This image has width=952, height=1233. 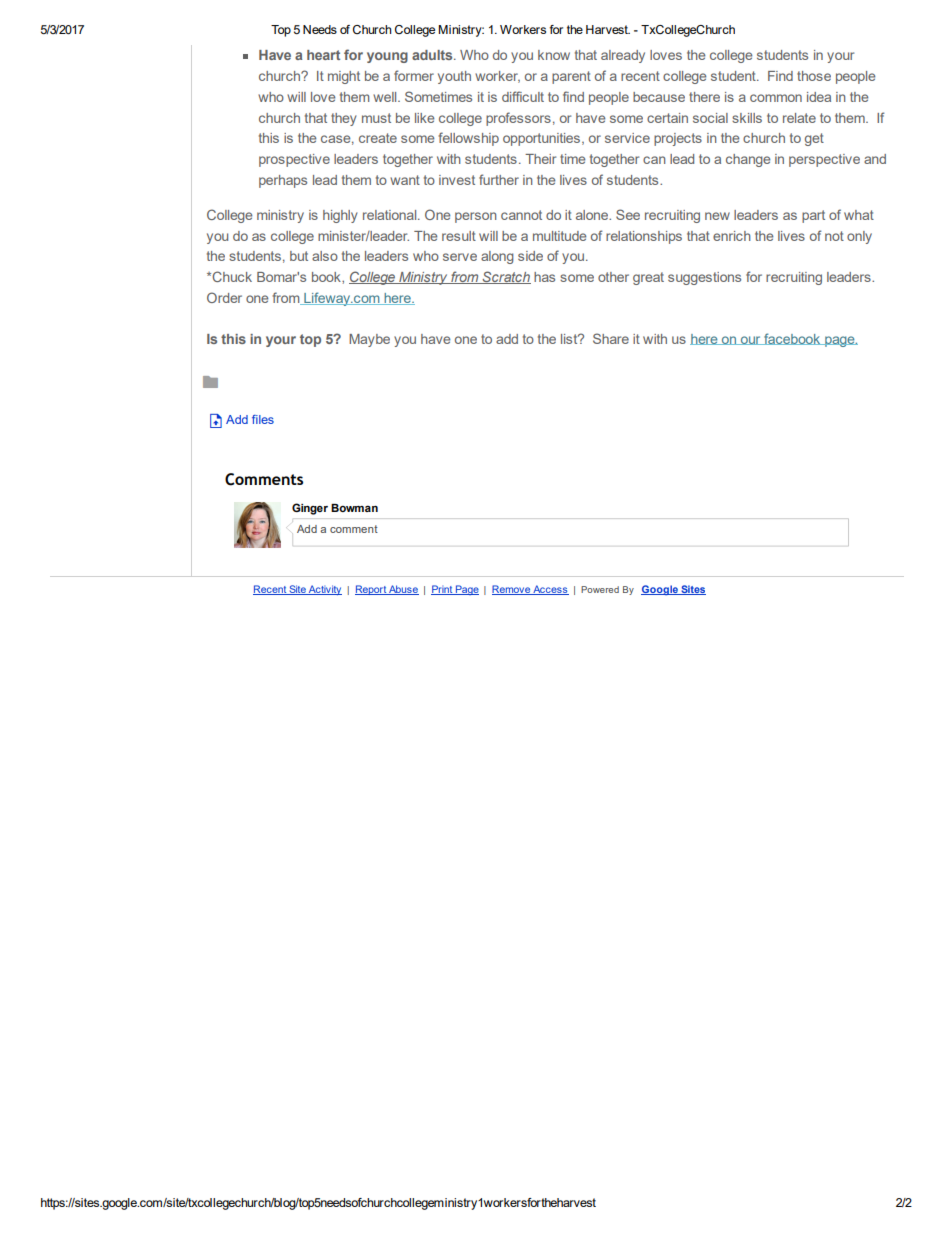 I want to click on files, so click(x=263, y=419).
